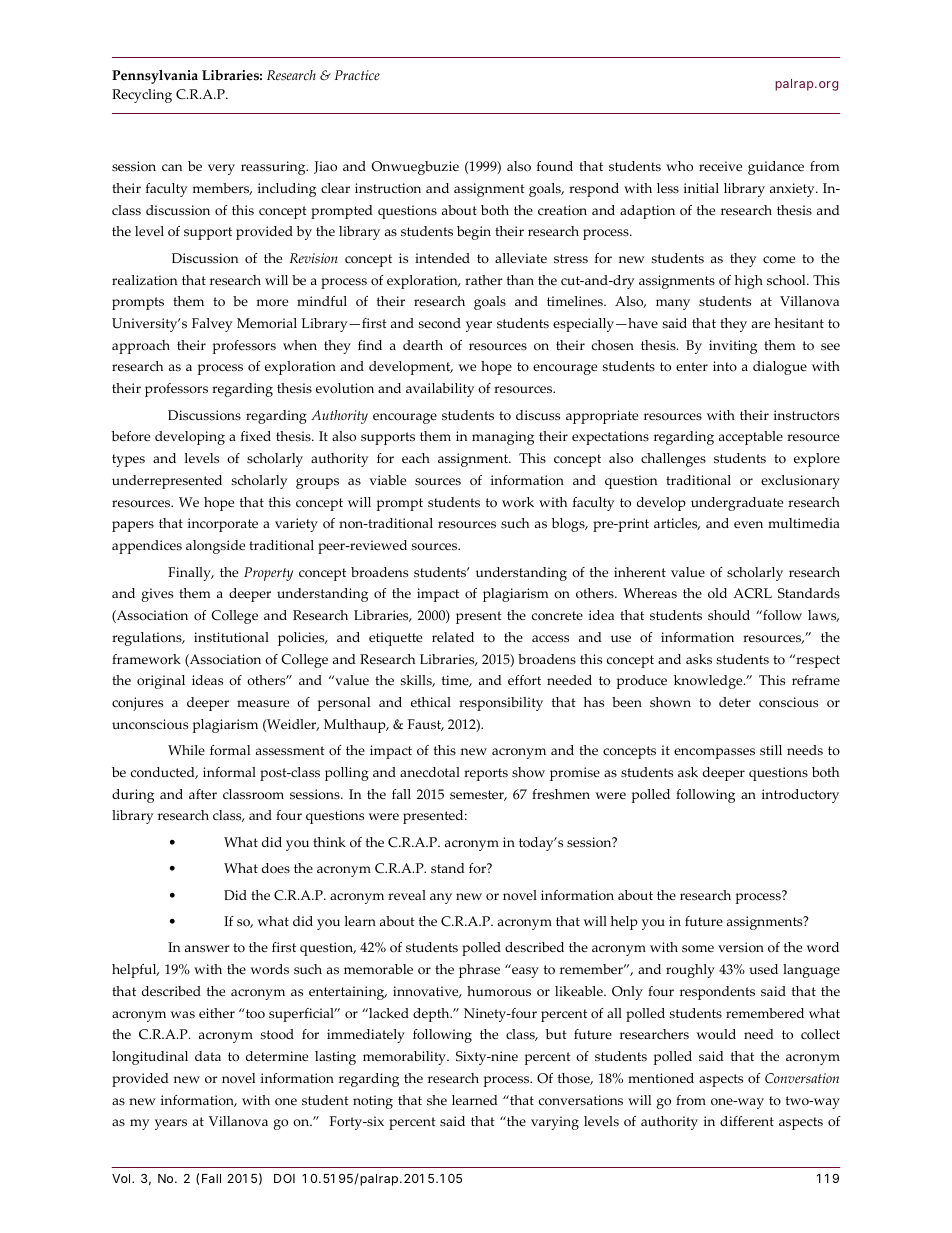 The width and height of the document is (952, 1233). Describe the element at coordinates (486, 774) in the document. I see `reports` at that location.
